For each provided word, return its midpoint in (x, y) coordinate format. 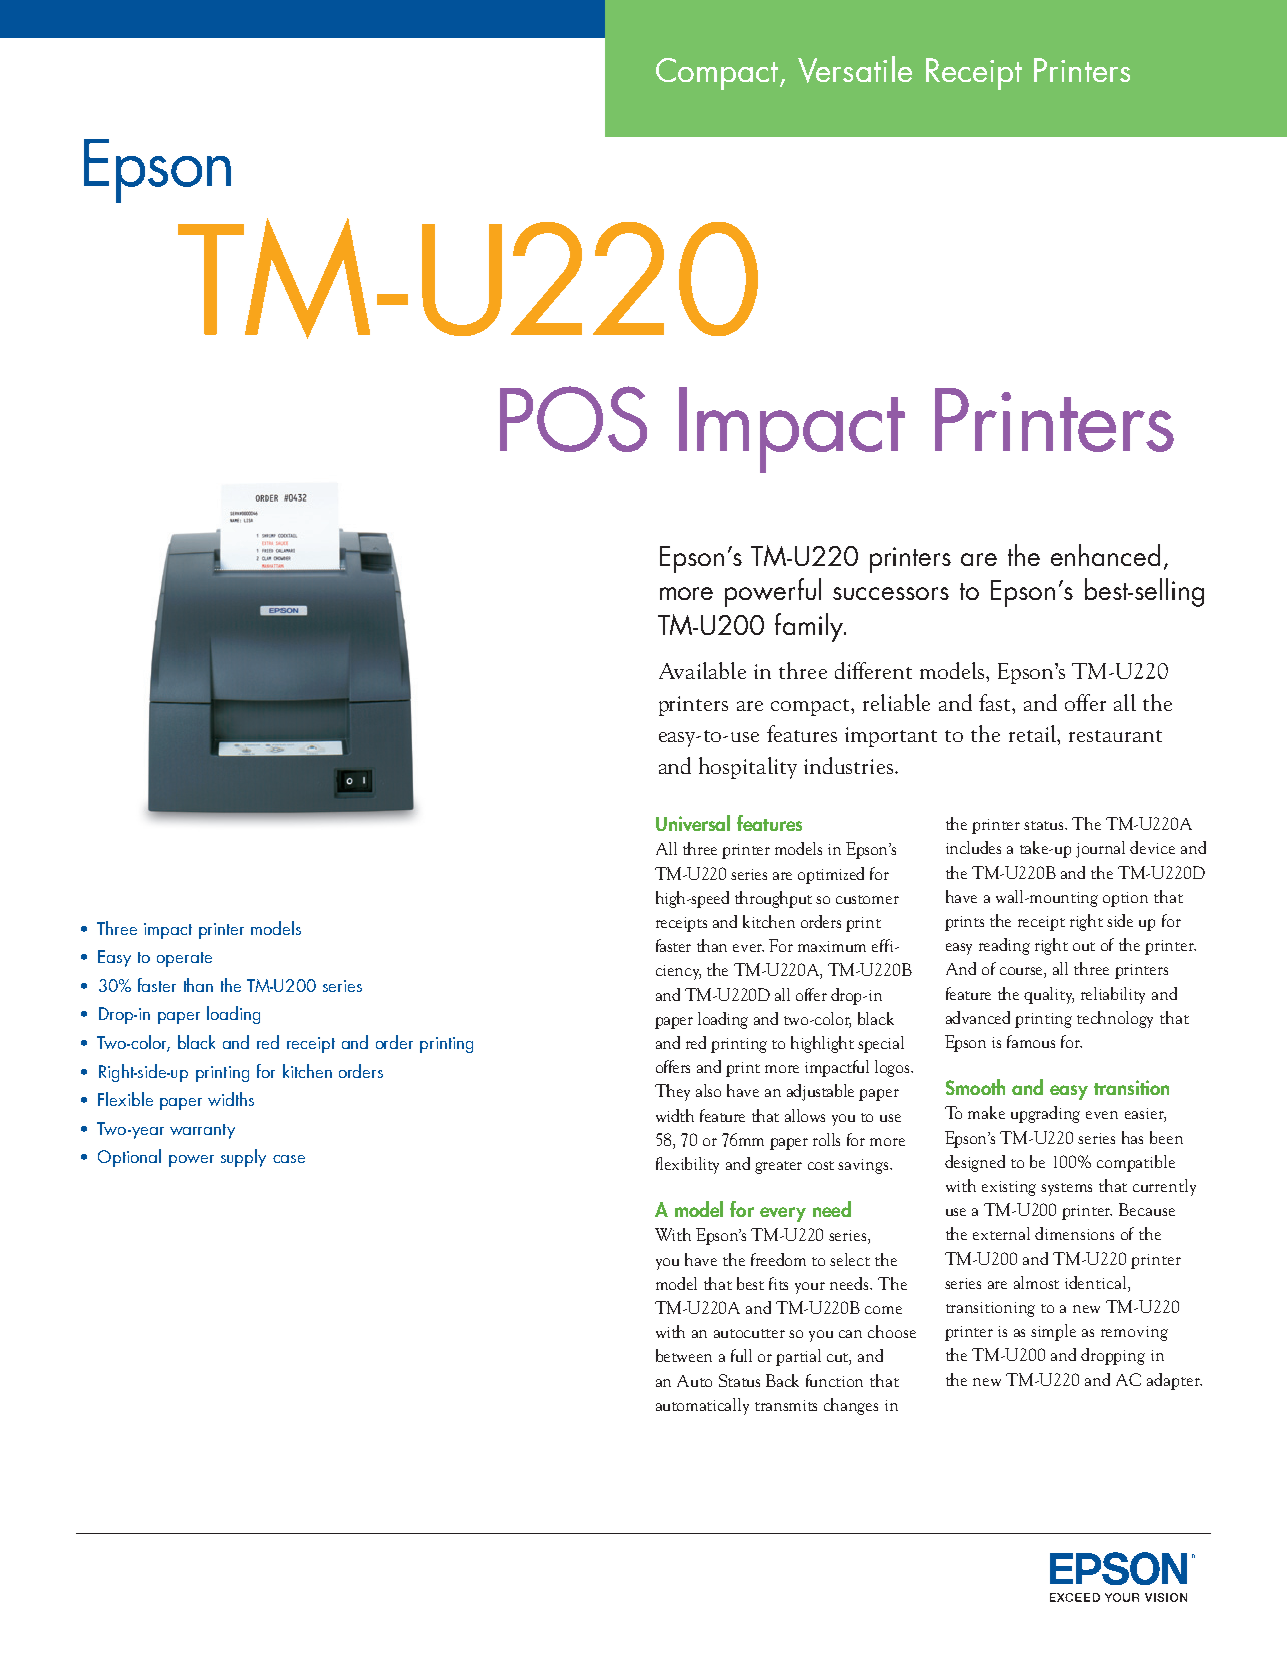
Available (702, 670)
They (672, 1092)
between (684, 1355)
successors (891, 593)
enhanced (1105, 555)
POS (573, 419)
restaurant (1115, 736)
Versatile (855, 69)
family (810, 627)
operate (184, 959)
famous (1031, 1041)
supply (243, 1158)
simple (1053, 1332)
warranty (202, 1131)
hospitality (748, 768)
